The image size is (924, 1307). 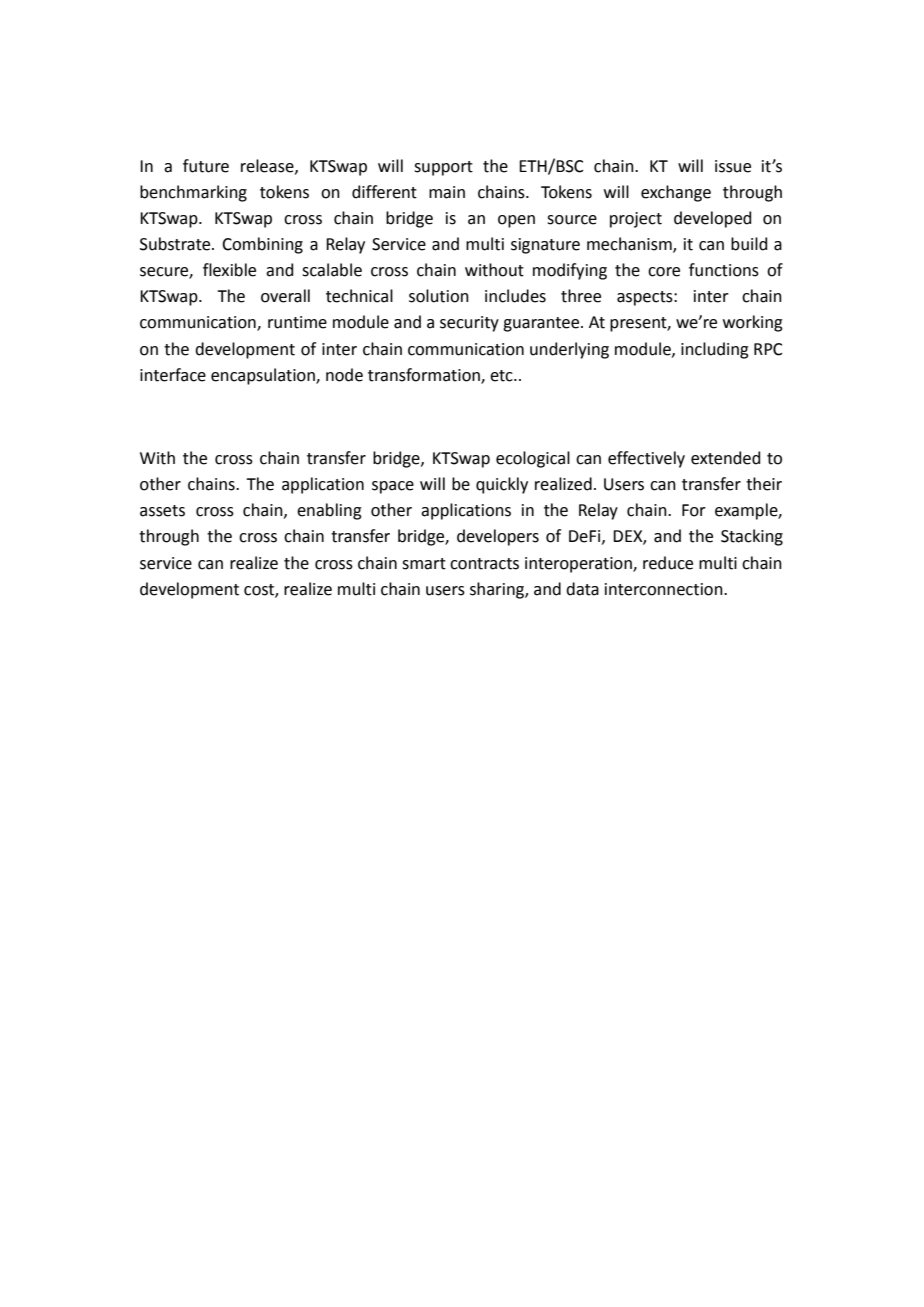 What do you see at coordinates (285, 296) in the image?
I see `overall` at bounding box center [285, 296].
